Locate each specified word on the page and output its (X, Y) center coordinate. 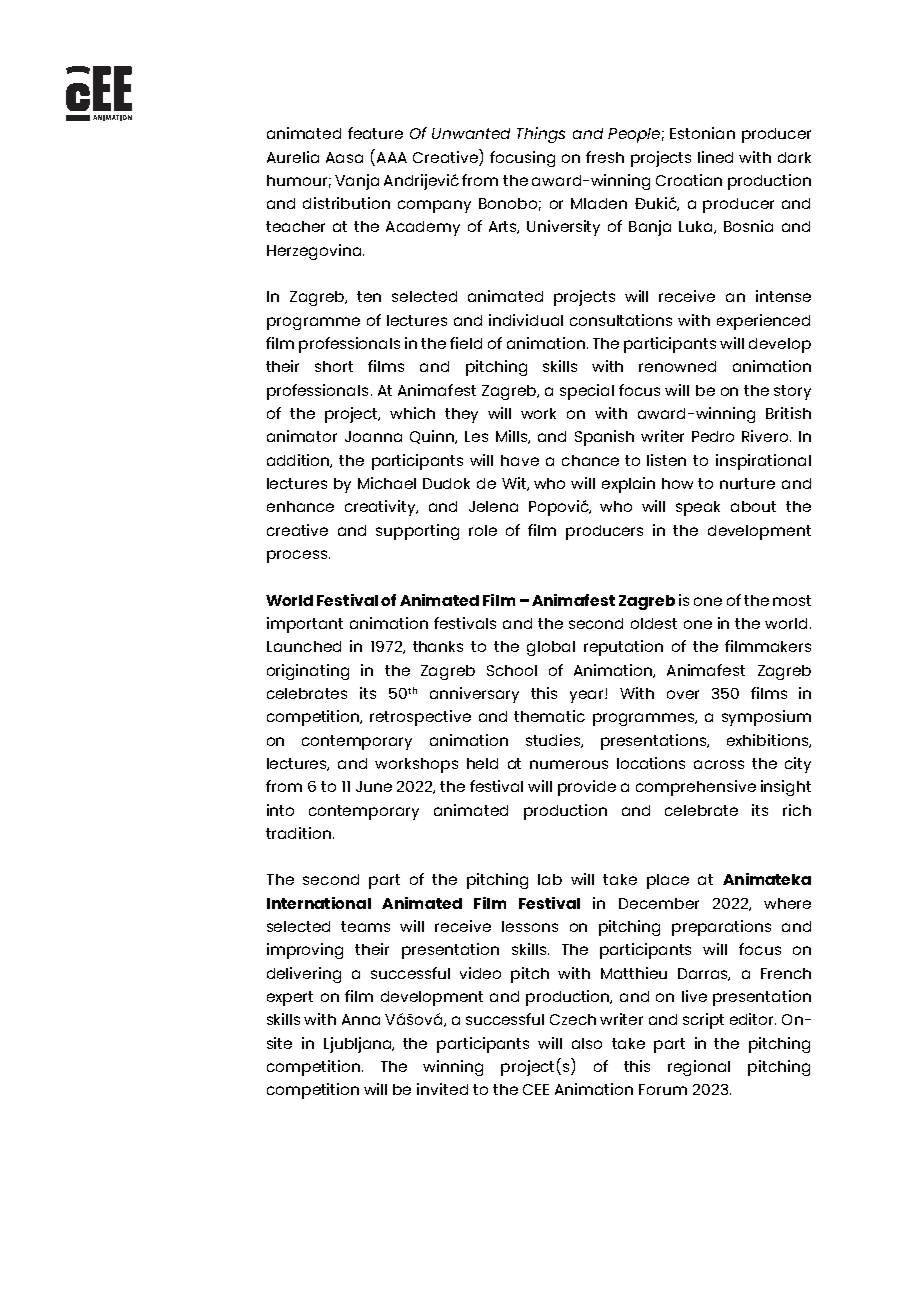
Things (541, 135)
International (319, 903)
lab (550, 879)
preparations (721, 928)
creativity (381, 508)
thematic (549, 716)
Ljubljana (359, 1045)
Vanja (357, 182)
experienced (763, 322)
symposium (766, 718)
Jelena (493, 506)
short (334, 366)
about (753, 506)
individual (526, 320)
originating (308, 672)
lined (715, 157)
